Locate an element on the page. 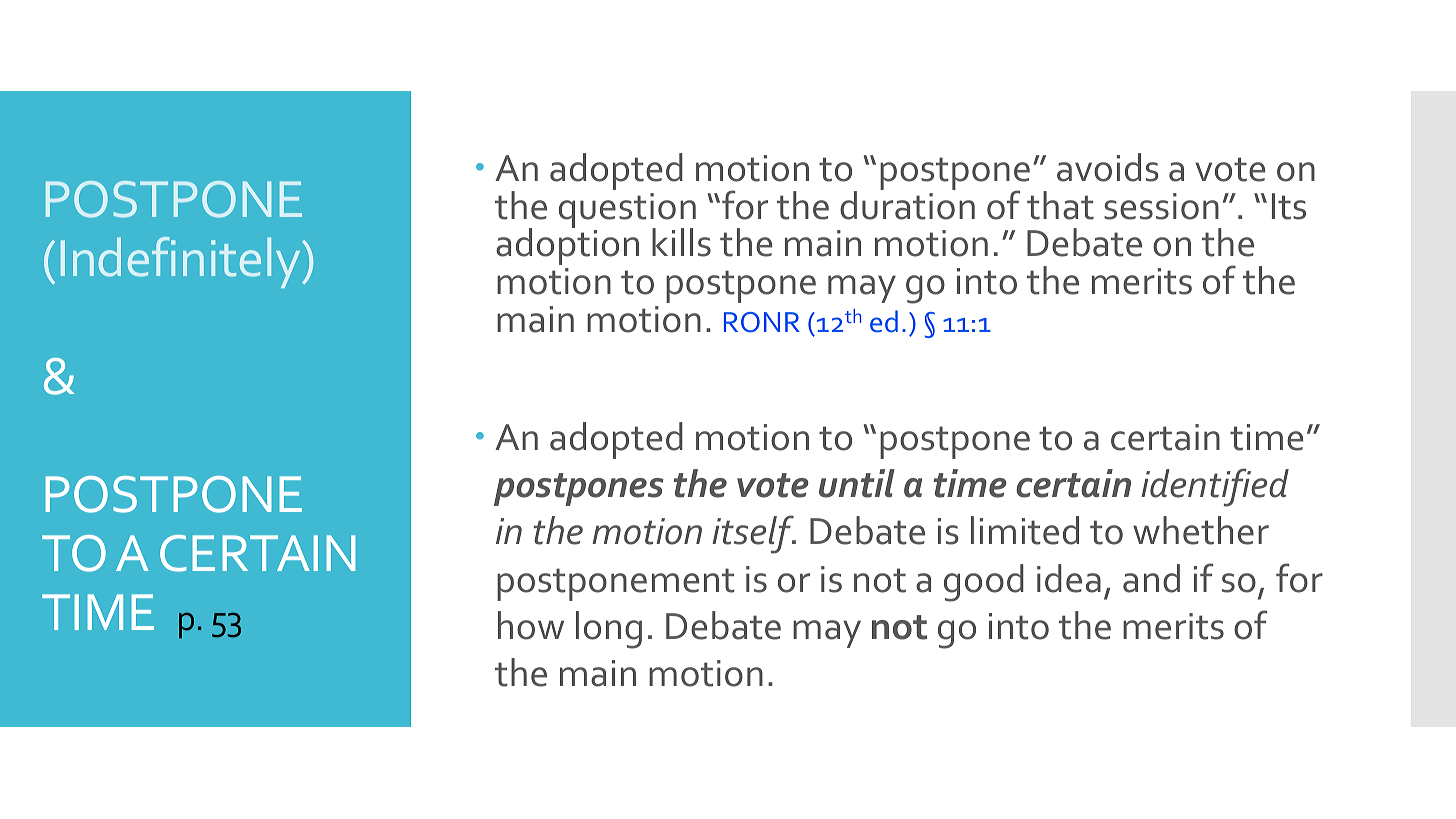 The width and height of the image is (1456, 819). adoption is located at coordinates (567, 246).
